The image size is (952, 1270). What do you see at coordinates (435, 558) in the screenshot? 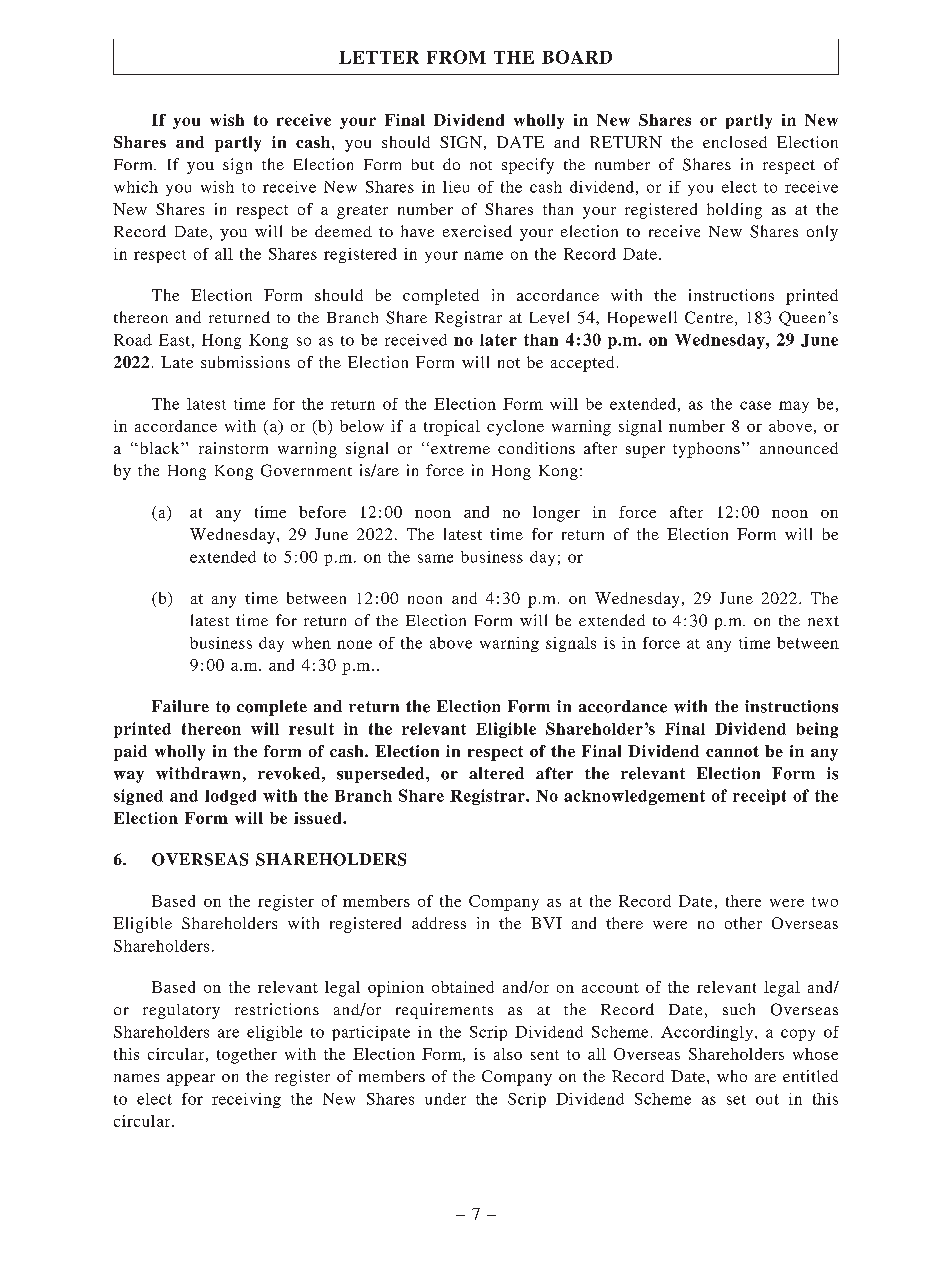
I see `same` at bounding box center [435, 558].
